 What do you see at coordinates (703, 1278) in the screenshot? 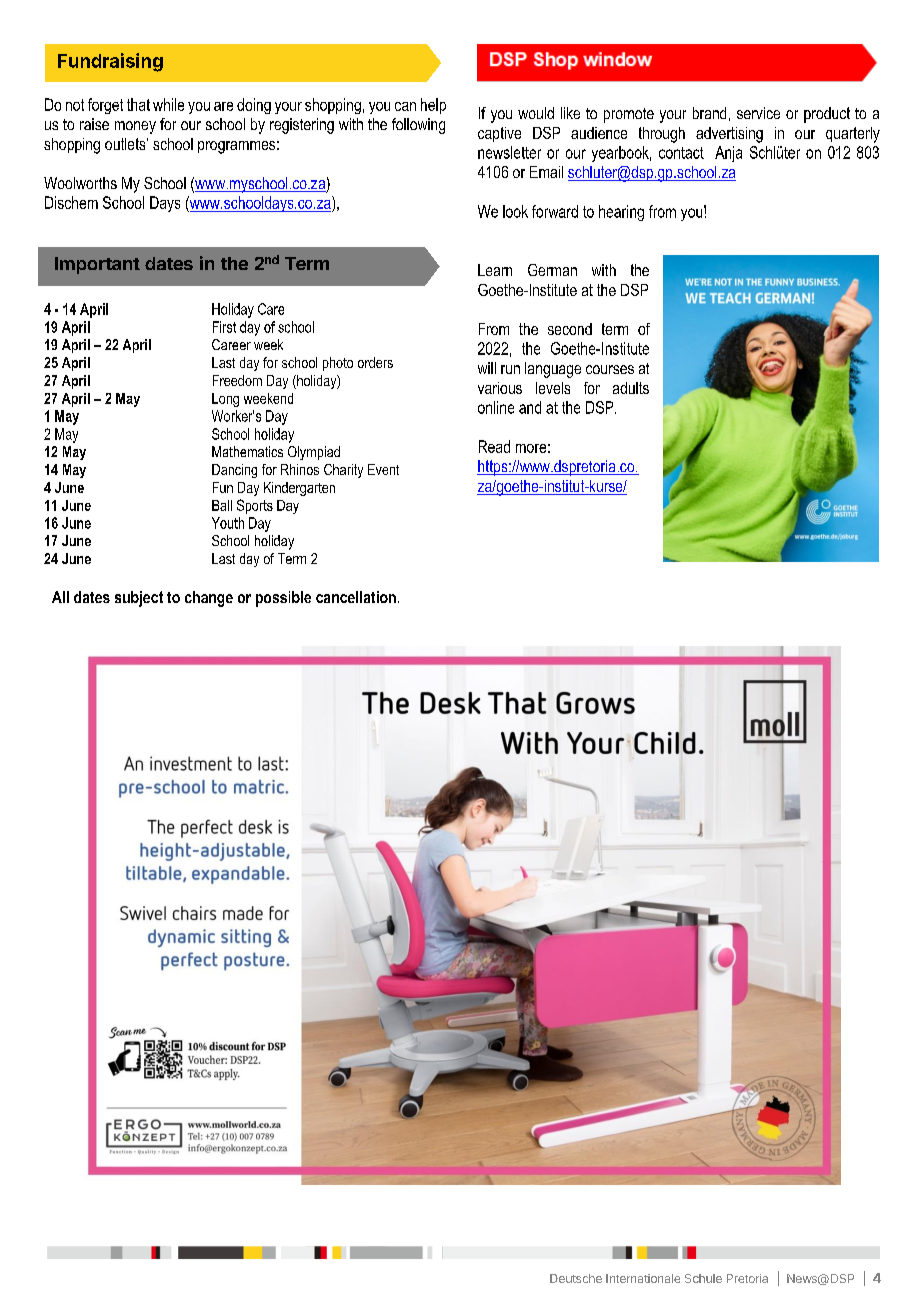
I see `Schule` at bounding box center [703, 1278].
